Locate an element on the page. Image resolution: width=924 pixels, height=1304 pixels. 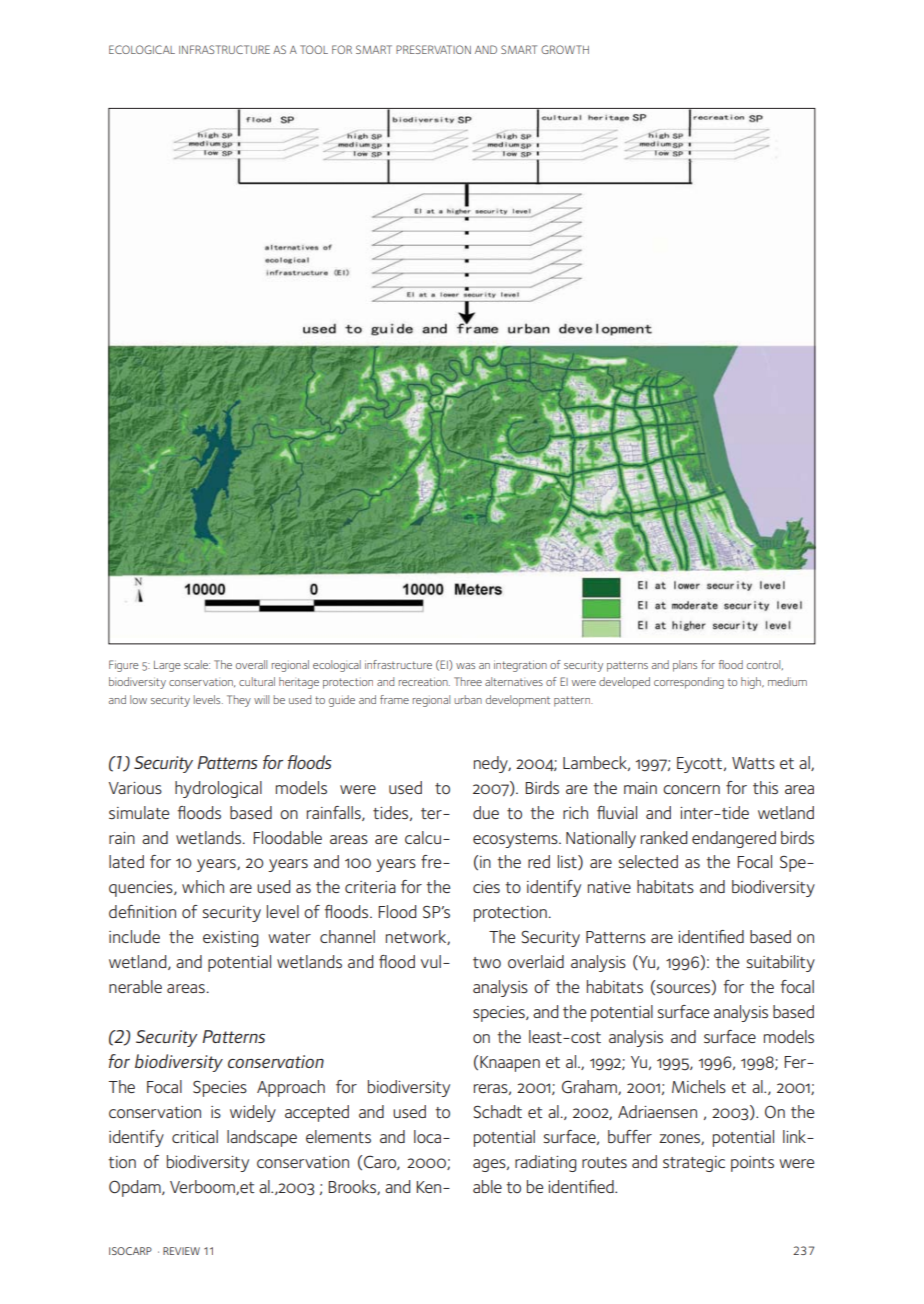
corresponding is located at coordinates (689, 683).
